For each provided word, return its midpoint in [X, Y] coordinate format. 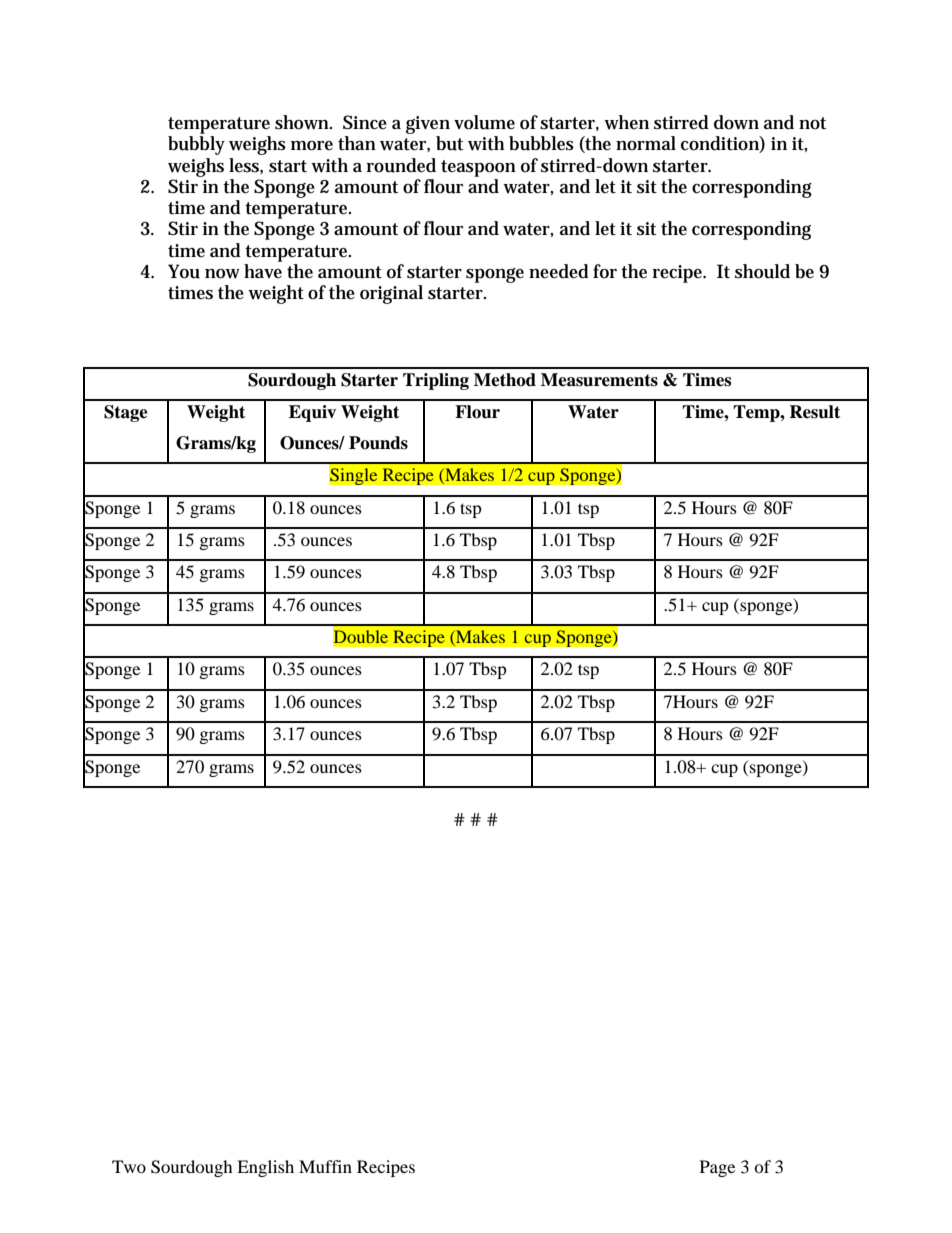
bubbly [196, 145]
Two [129, 1166]
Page [717, 1168]
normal [646, 143]
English [265, 1168]
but [449, 143]
